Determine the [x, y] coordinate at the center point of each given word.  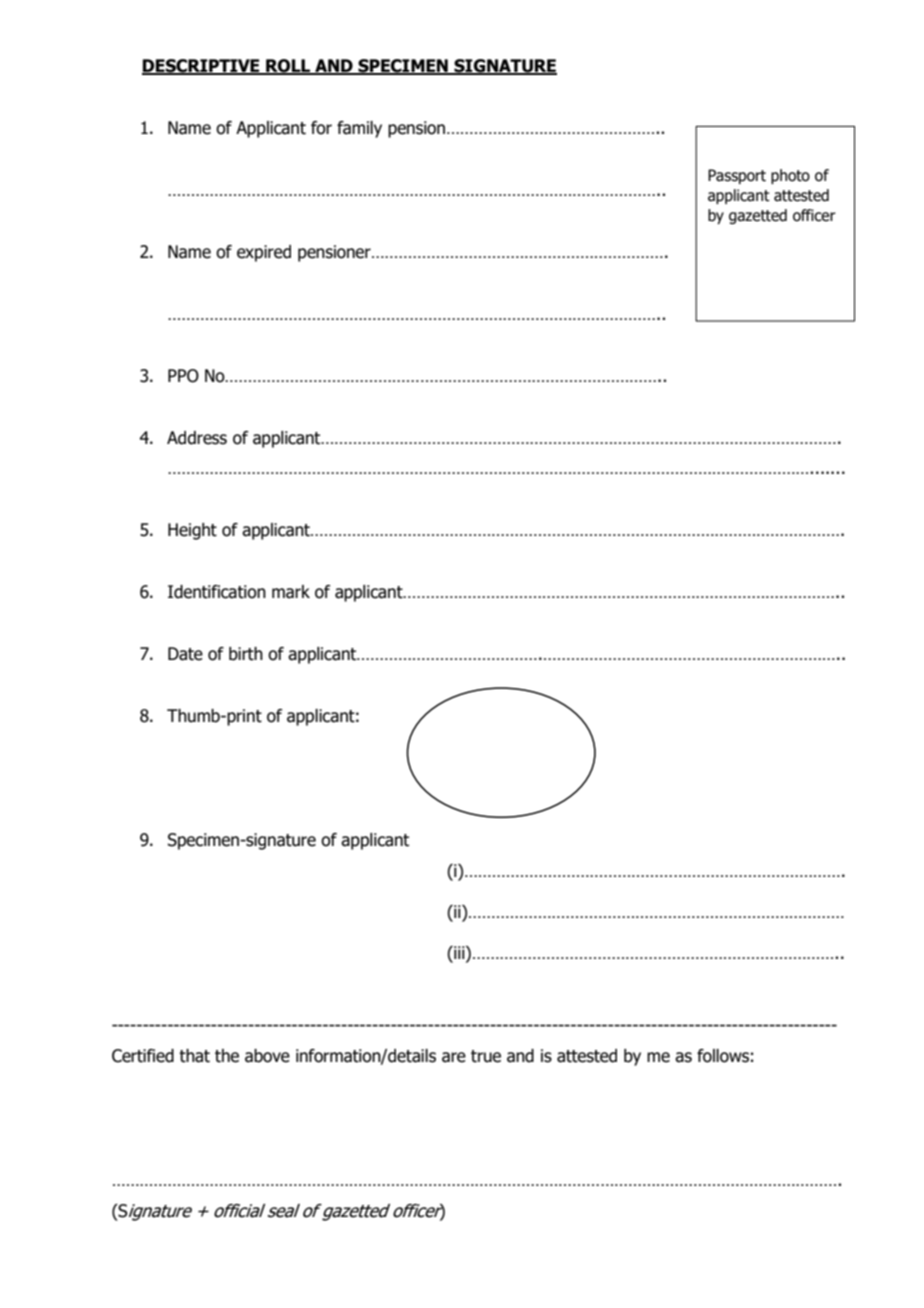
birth [246, 654]
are [454, 1057]
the [227, 1056]
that [194, 1056]
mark [291, 592]
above [267, 1056]
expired [264, 253]
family [359, 129]
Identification [217, 592]
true [486, 1056]
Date [185, 654]
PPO [183, 376]
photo [790, 176]
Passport [737, 176]
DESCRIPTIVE [202, 67]
